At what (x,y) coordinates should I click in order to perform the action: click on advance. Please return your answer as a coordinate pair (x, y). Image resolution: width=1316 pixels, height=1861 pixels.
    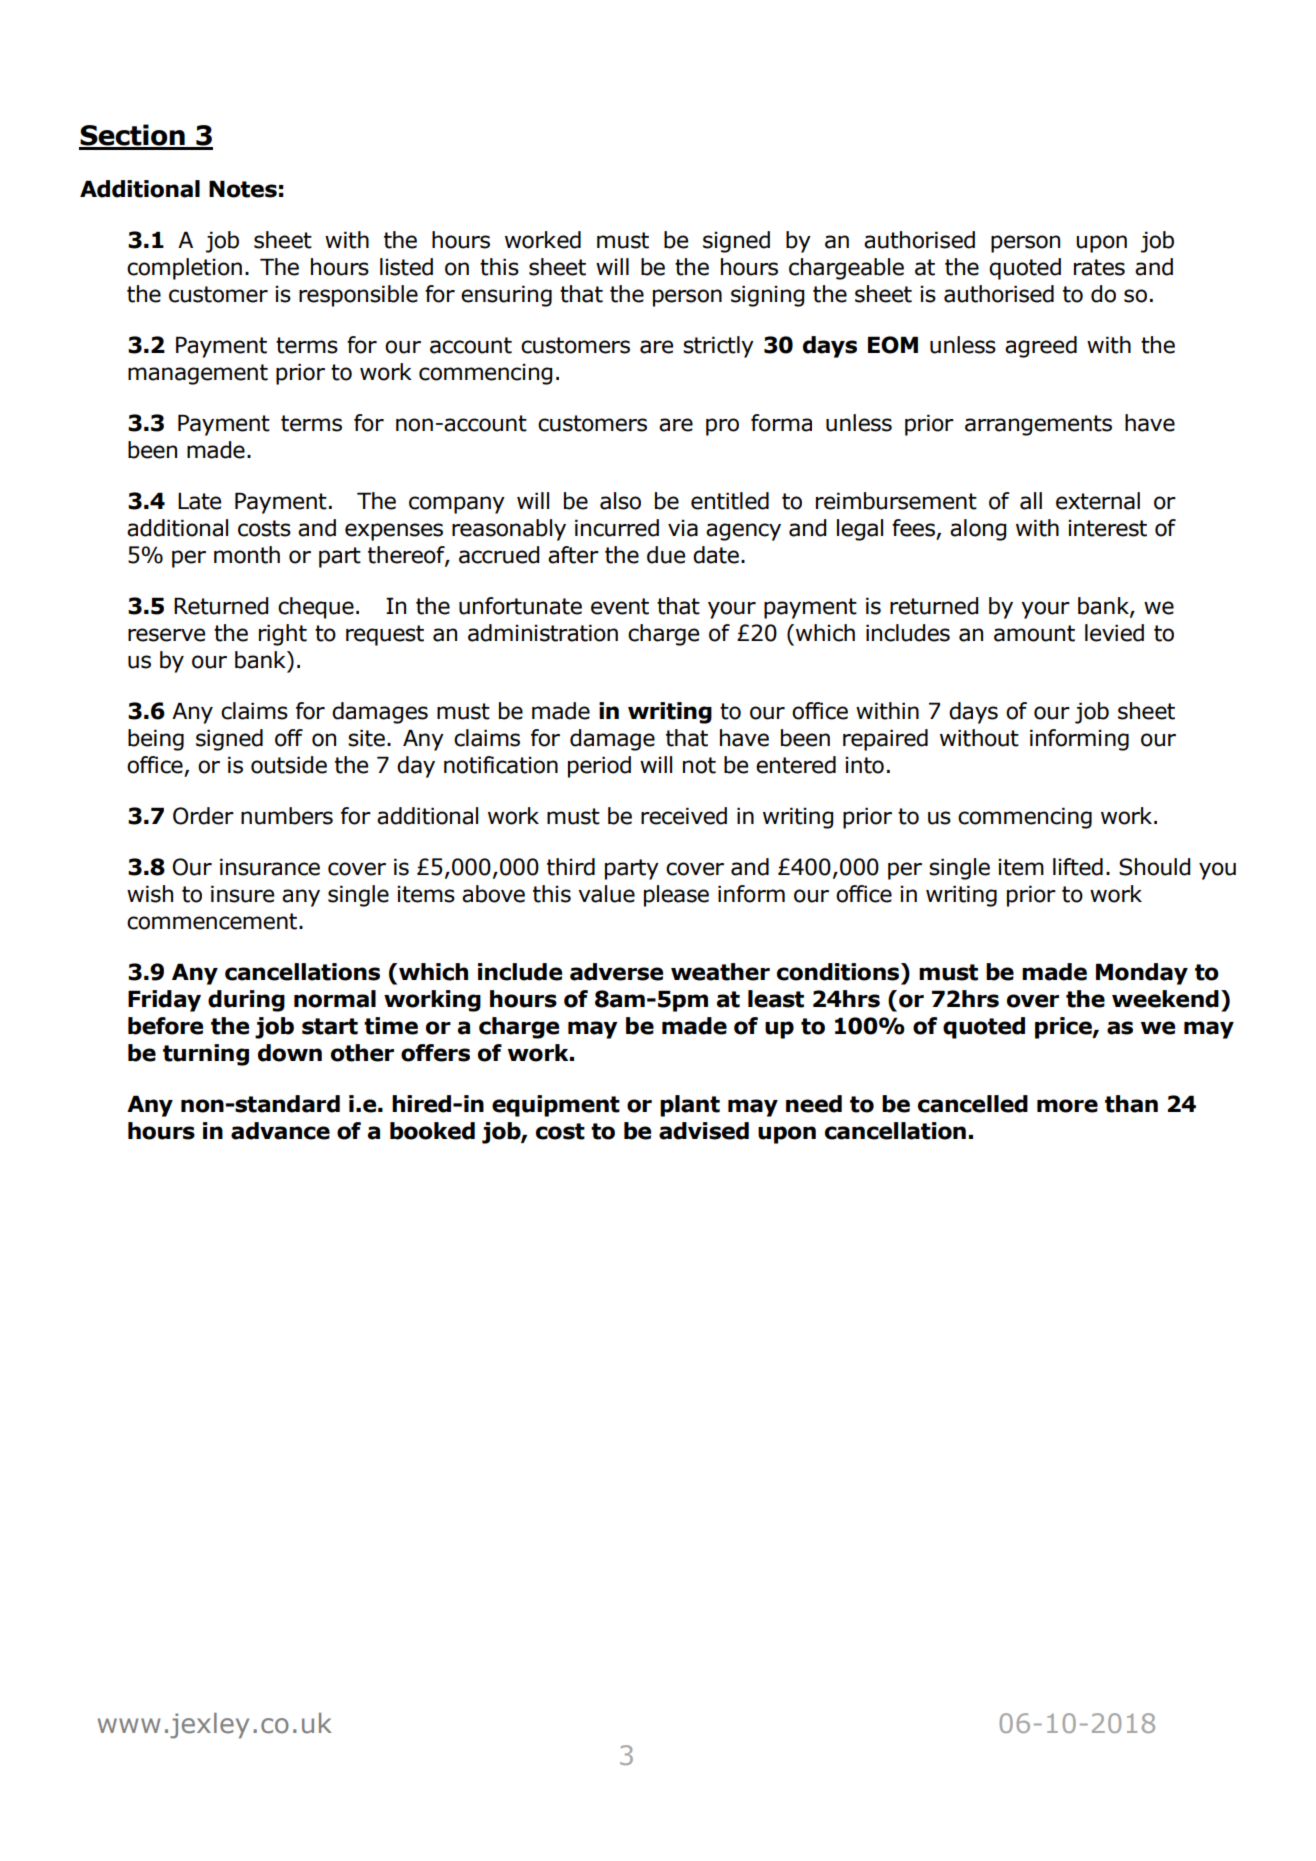
    Looking at the image, I should click on (280, 1131).
